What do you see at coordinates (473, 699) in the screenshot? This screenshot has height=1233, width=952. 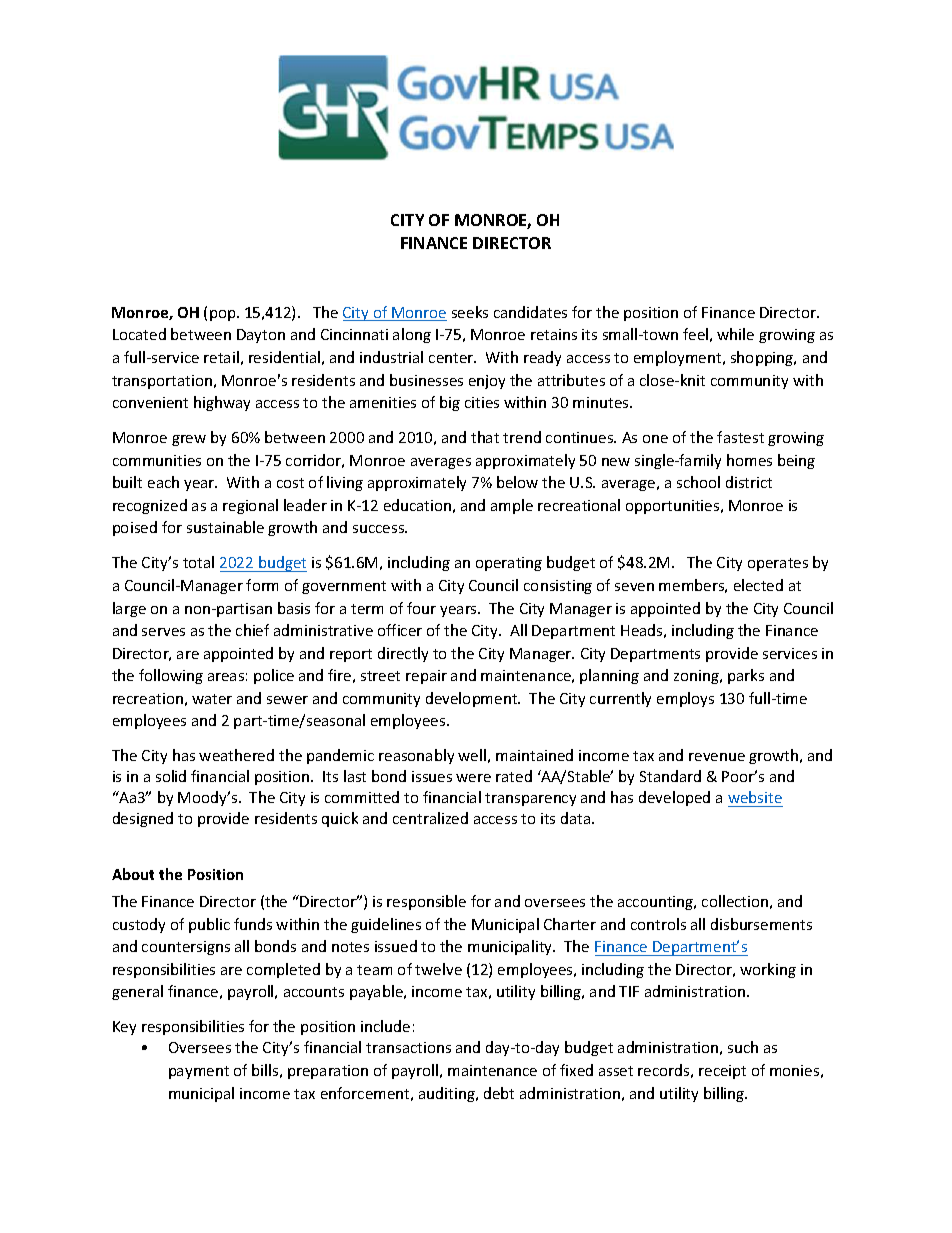 I see `development` at bounding box center [473, 699].
